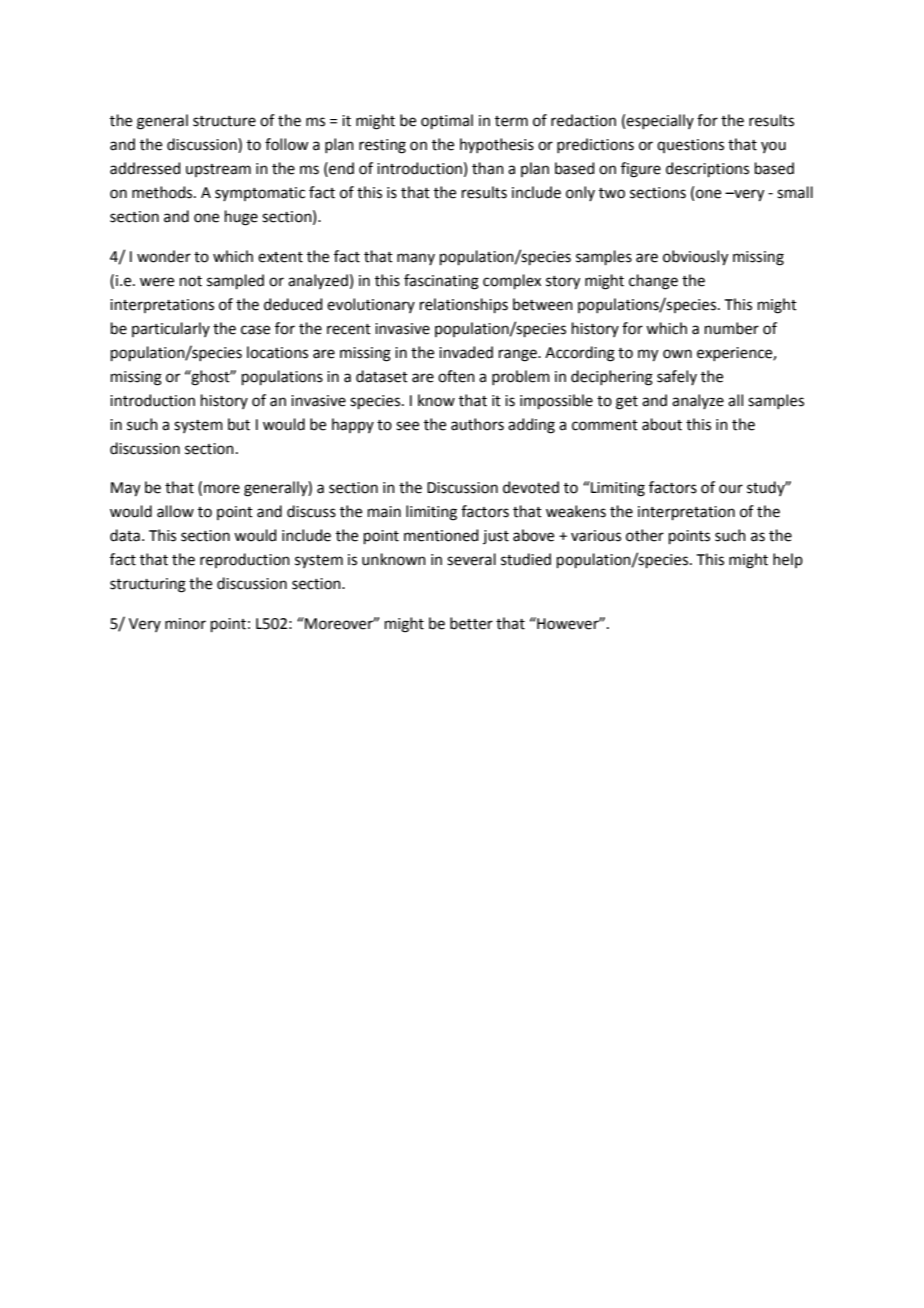 The height and width of the screenshot is (1308, 924). What do you see at coordinates (690, 146) in the screenshot?
I see `questions` at bounding box center [690, 146].
